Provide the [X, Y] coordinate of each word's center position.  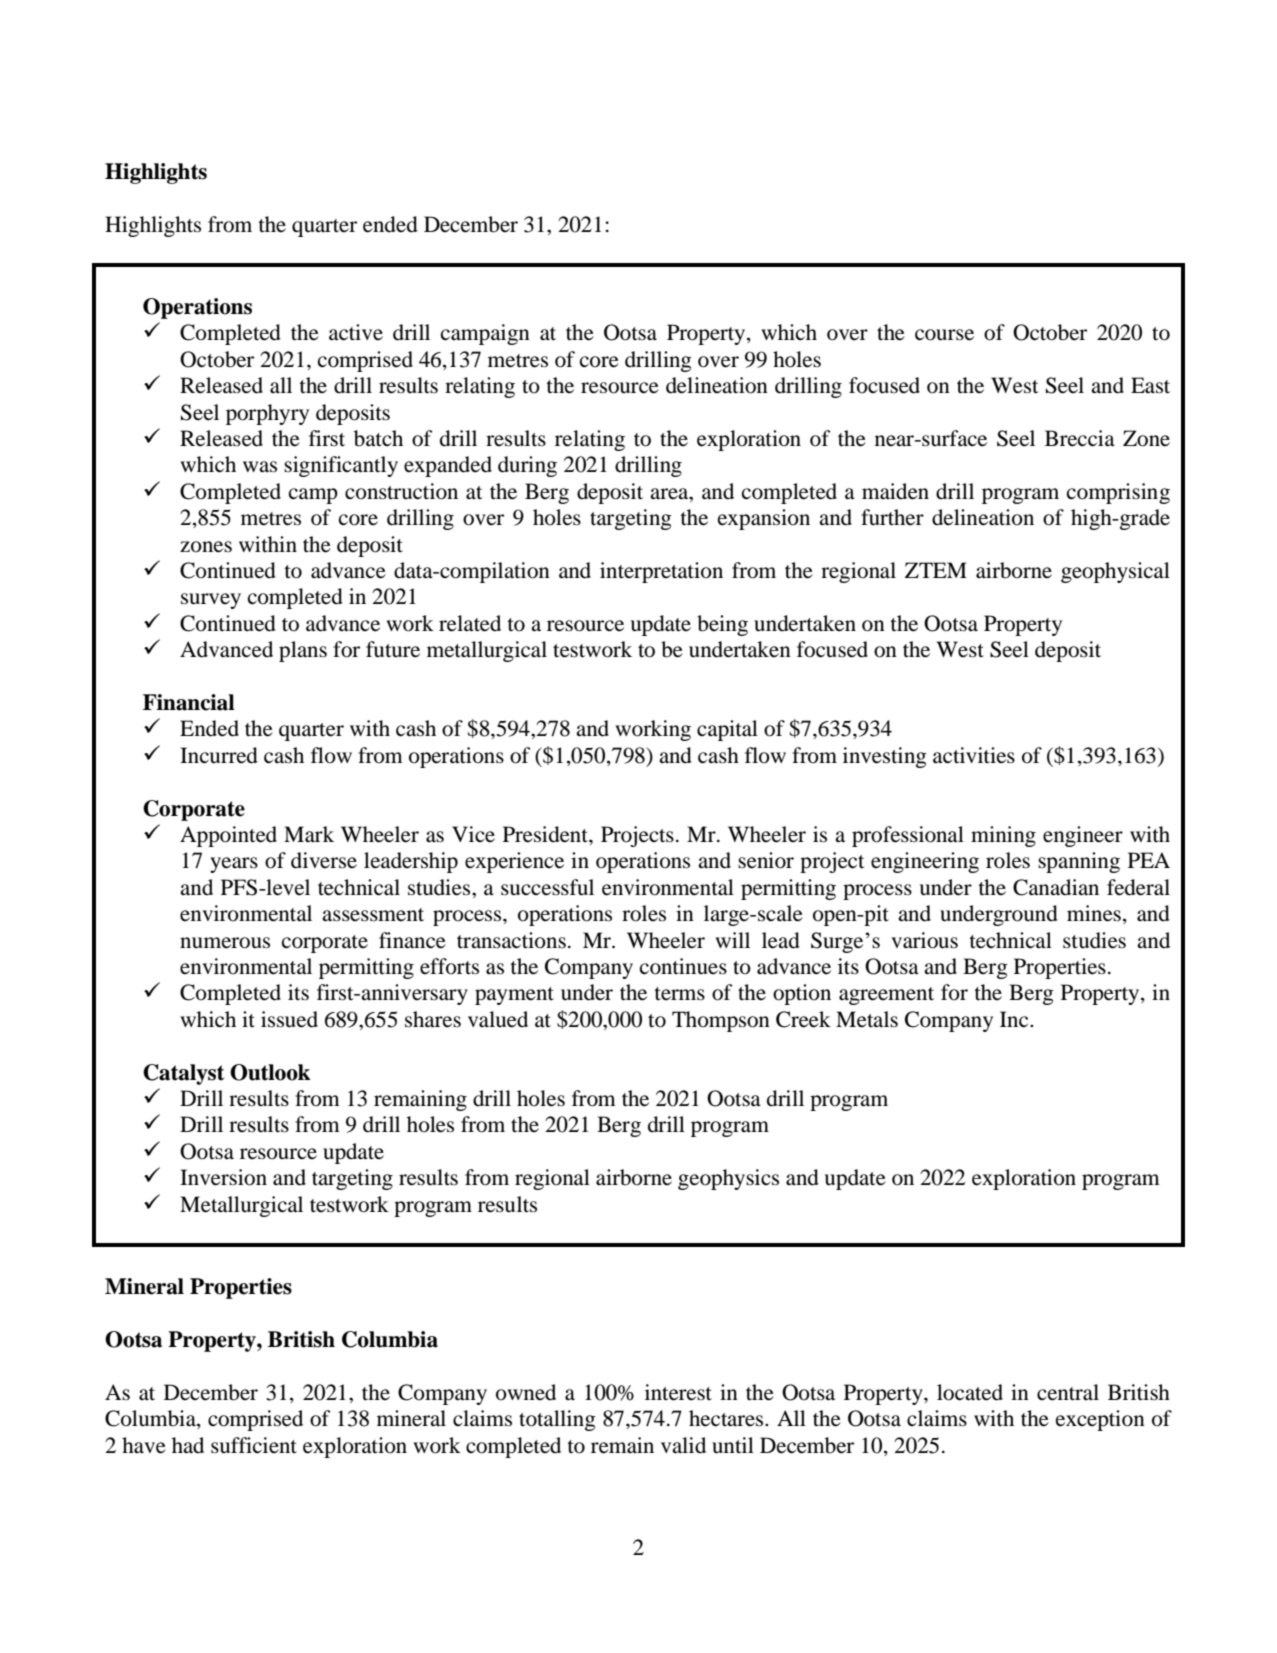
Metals [867, 1019]
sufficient [254, 1445]
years [234, 865]
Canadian [1056, 887]
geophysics [728, 1179]
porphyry [267, 414]
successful [547, 887]
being [722, 625]
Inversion [223, 1177]
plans [303, 651]
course [944, 335]
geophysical [1115, 572]
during [527, 466]
